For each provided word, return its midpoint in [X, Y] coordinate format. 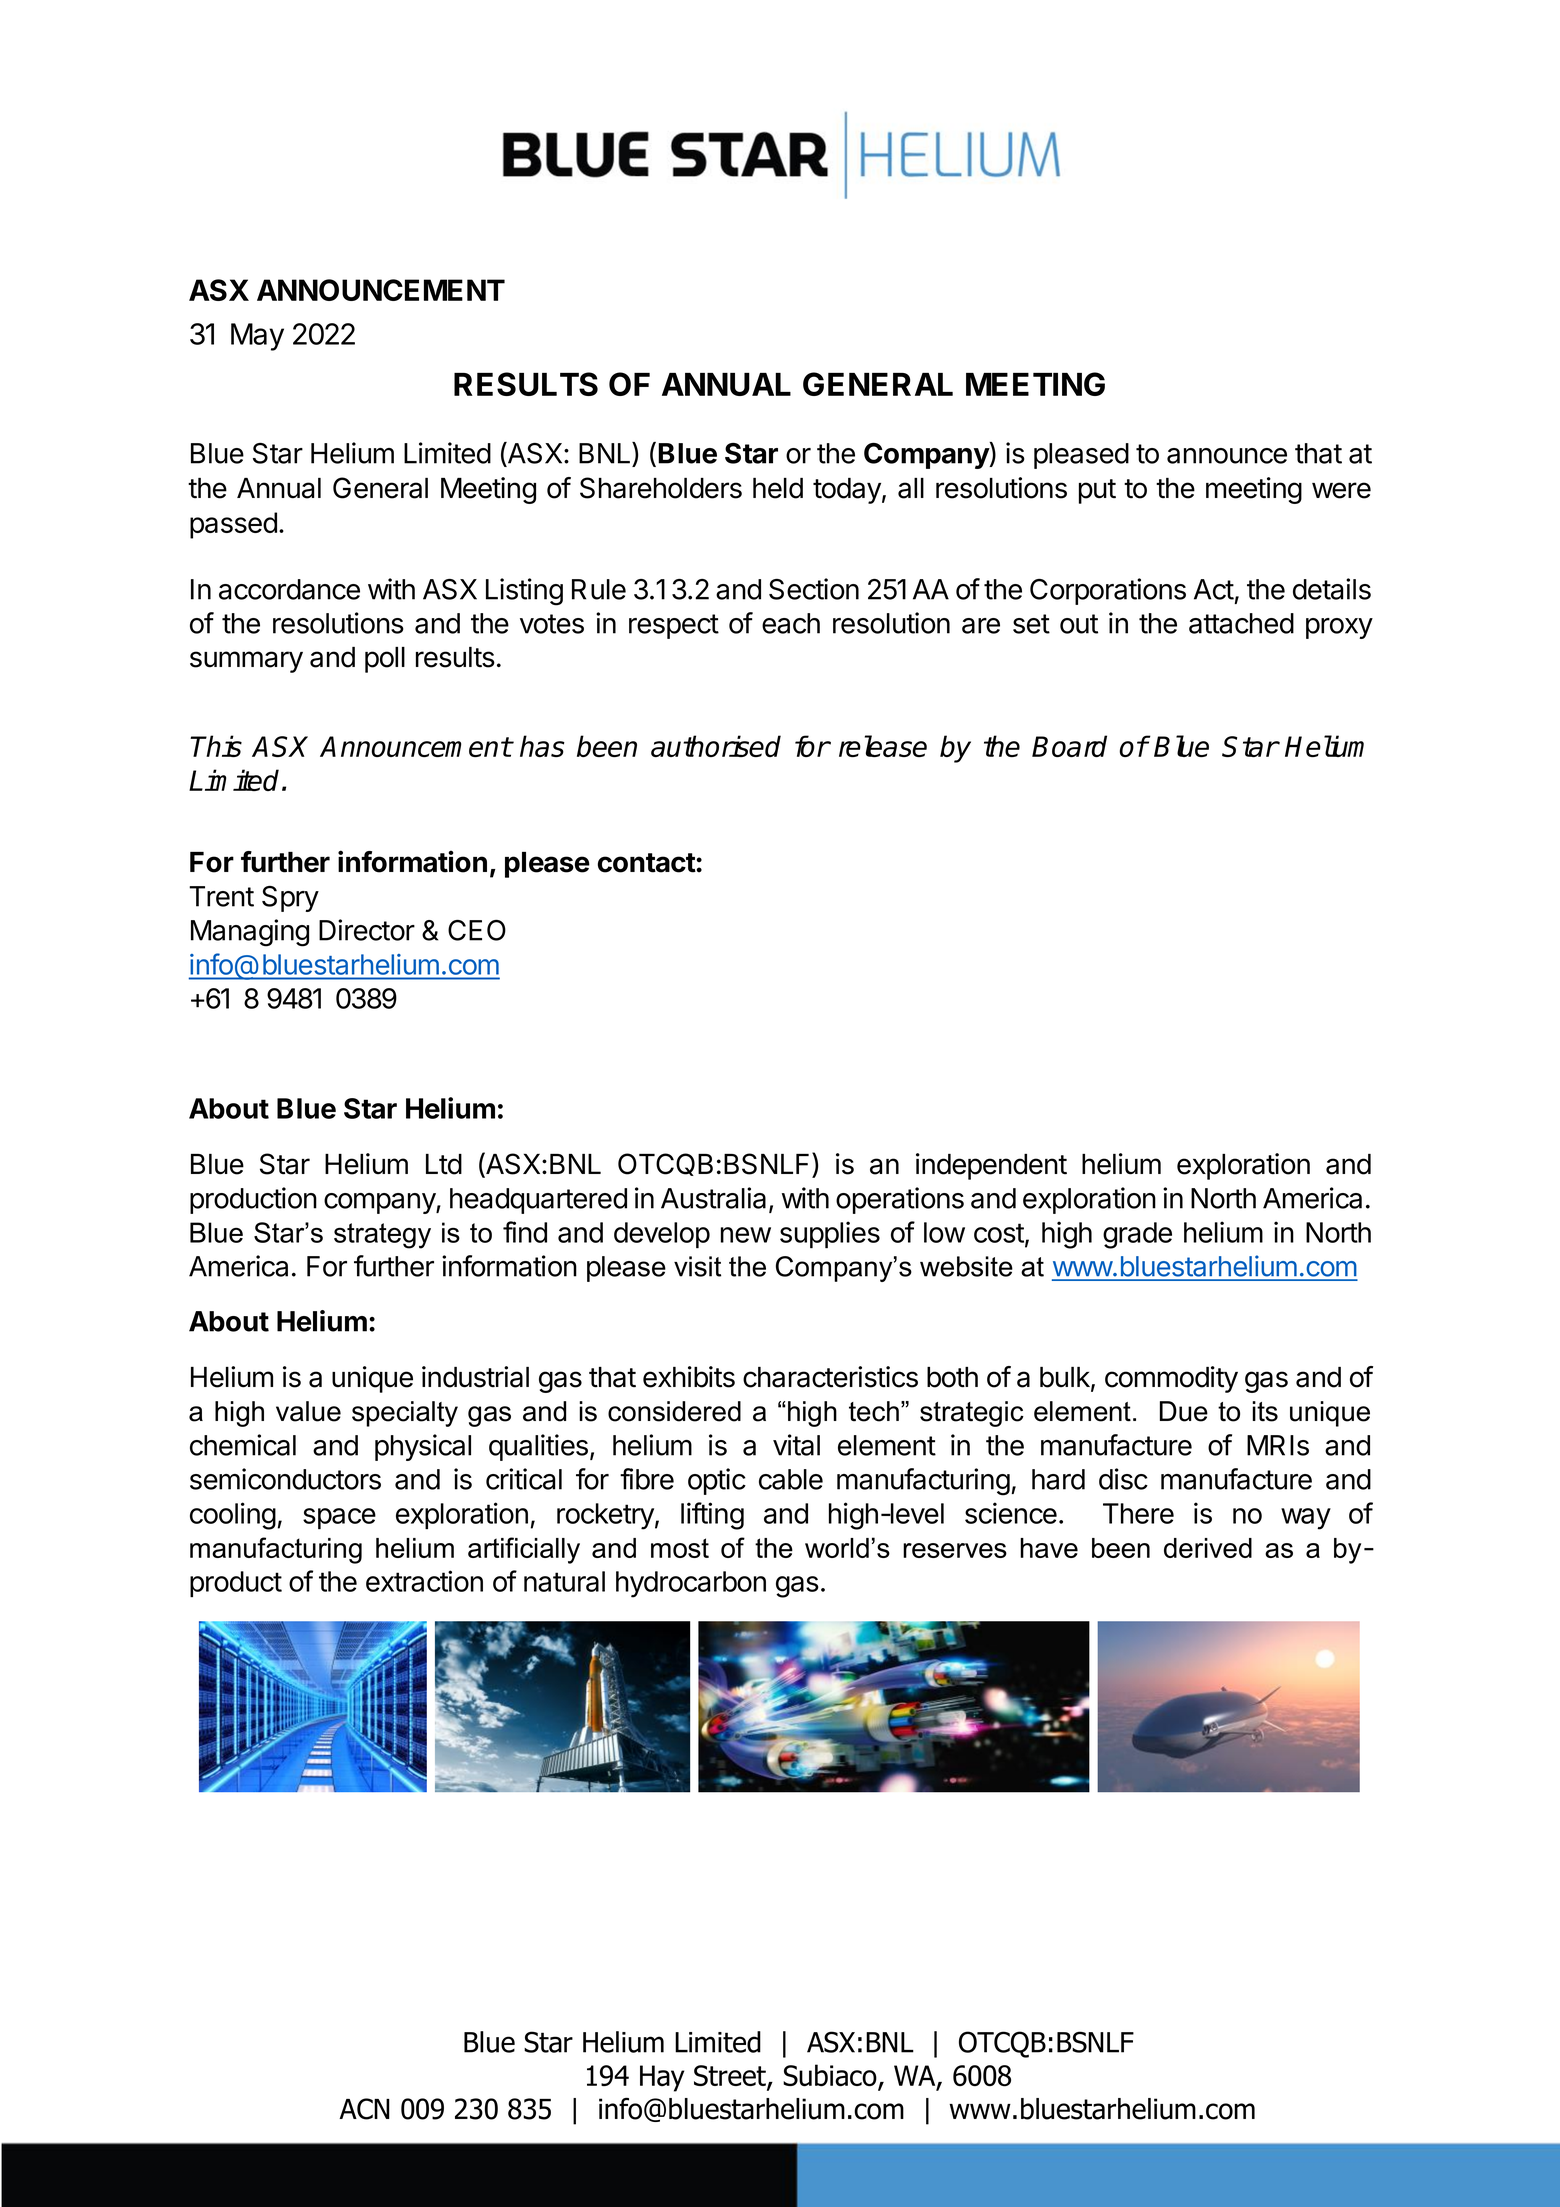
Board [1069, 746]
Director [367, 930]
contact [647, 863]
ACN [364, 2109]
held [778, 488]
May [257, 337]
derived [1208, 1548]
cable [791, 1479]
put [1097, 491]
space [339, 1519]
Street [731, 2077]
